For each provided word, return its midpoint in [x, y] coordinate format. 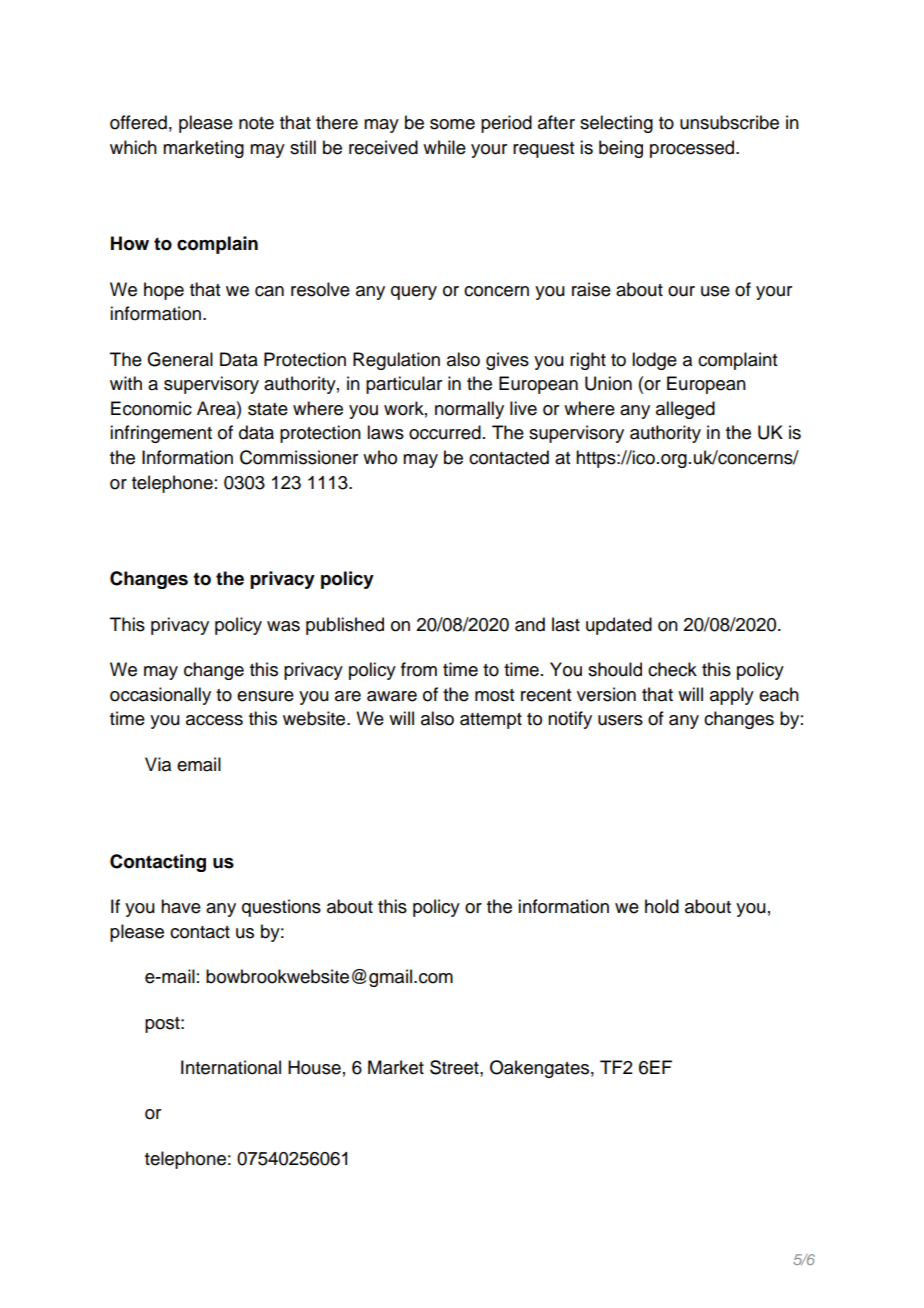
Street [455, 1067]
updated [619, 626]
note [256, 123]
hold [662, 906]
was [283, 626]
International [231, 1067]
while [444, 147]
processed [693, 149]
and [530, 624]
